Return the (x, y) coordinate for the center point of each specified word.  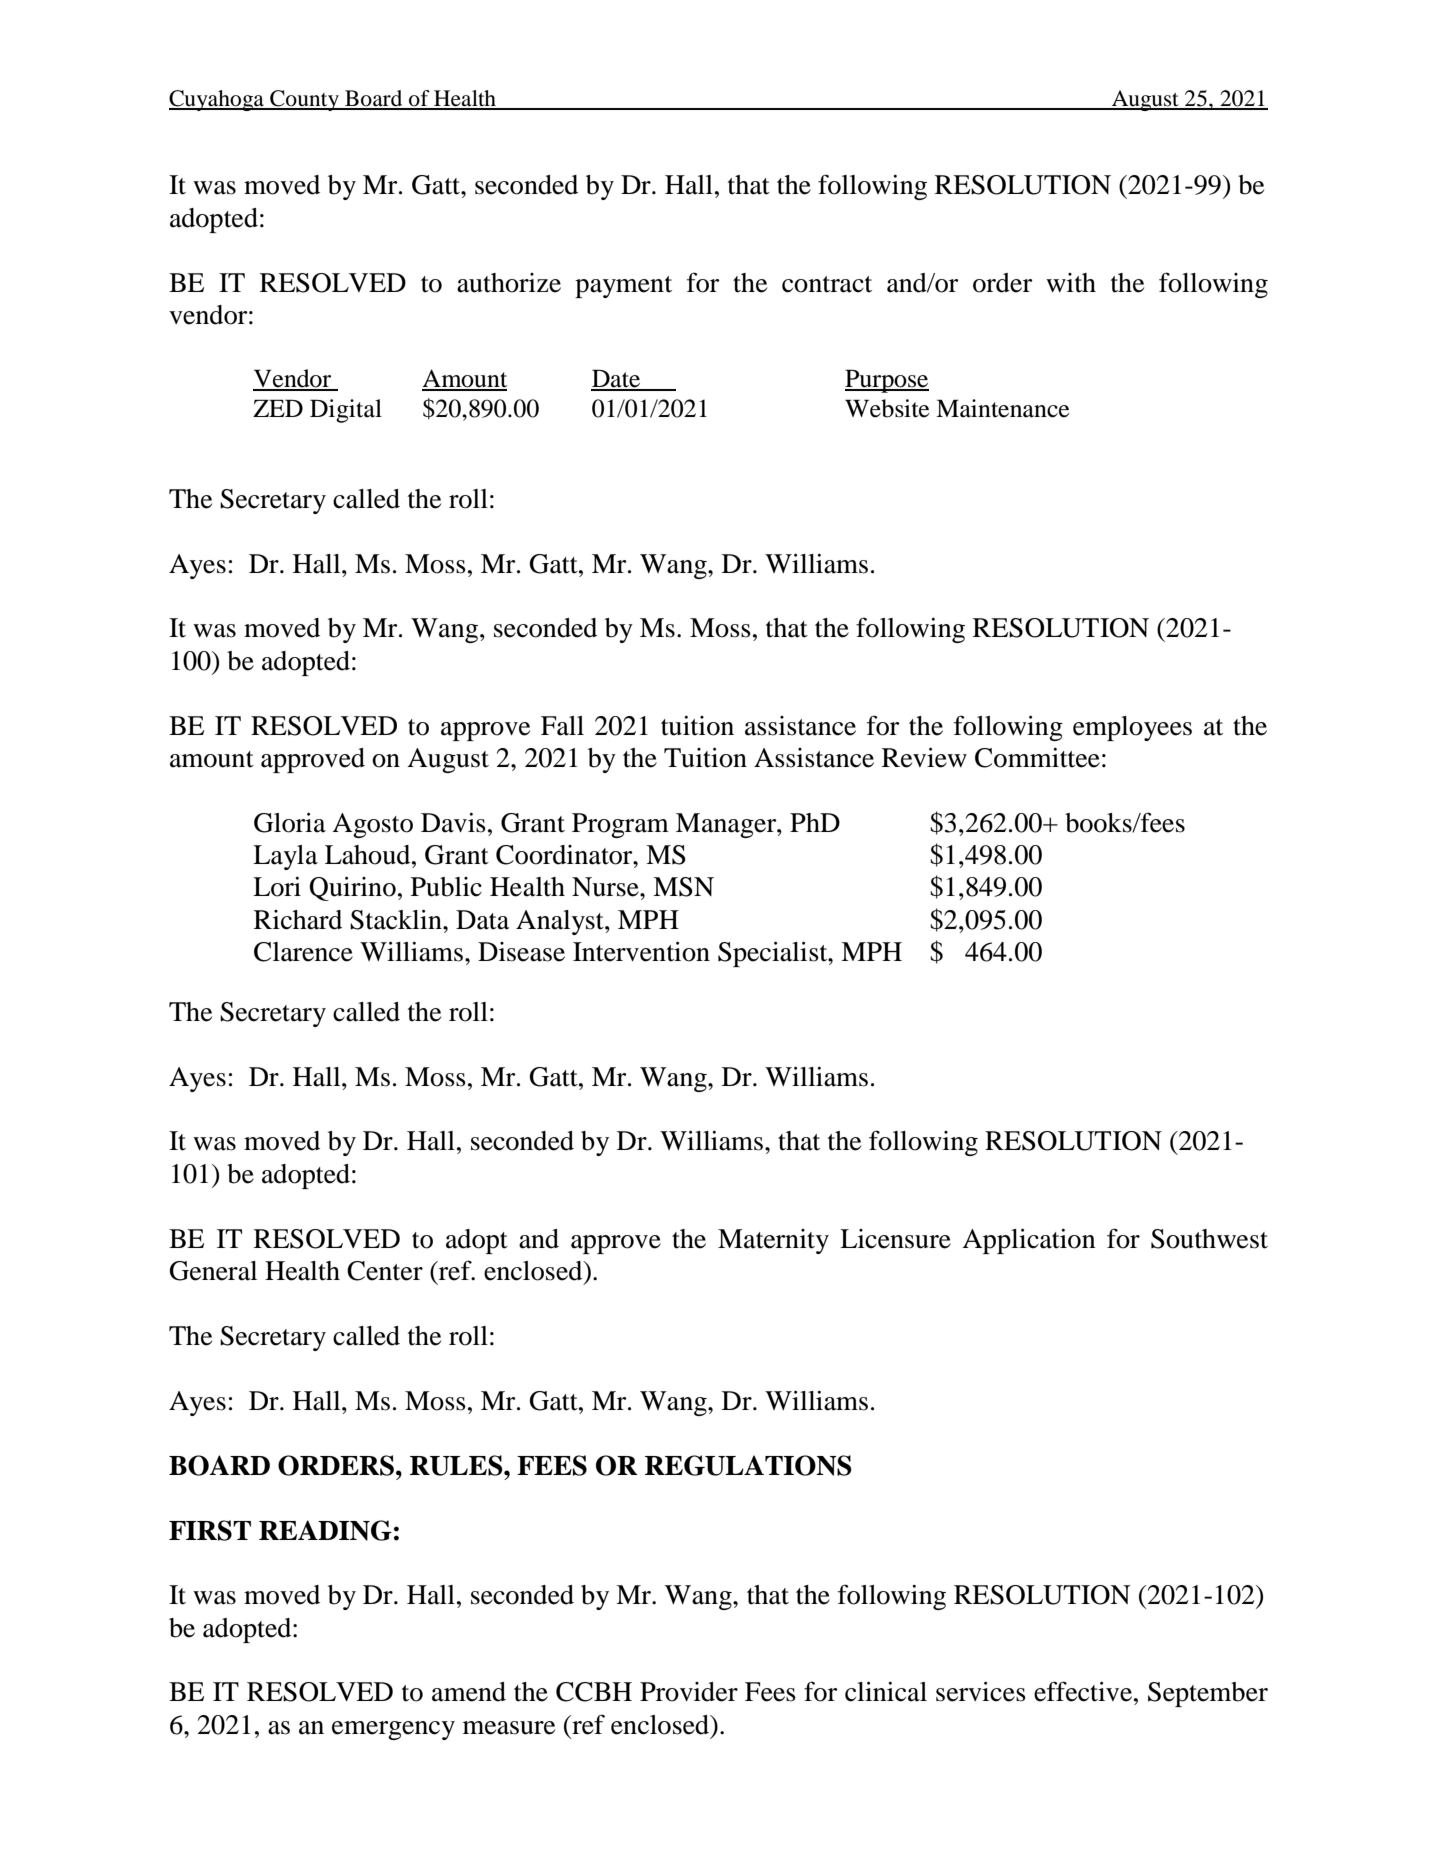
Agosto (372, 825)
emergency (393, 1730)
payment (623, 287)
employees (1132, 728)
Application (1028, 1241)
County (304, 100)
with (1071, 283)
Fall (562, 726)
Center (385, 1271)
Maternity (773, 1241)
